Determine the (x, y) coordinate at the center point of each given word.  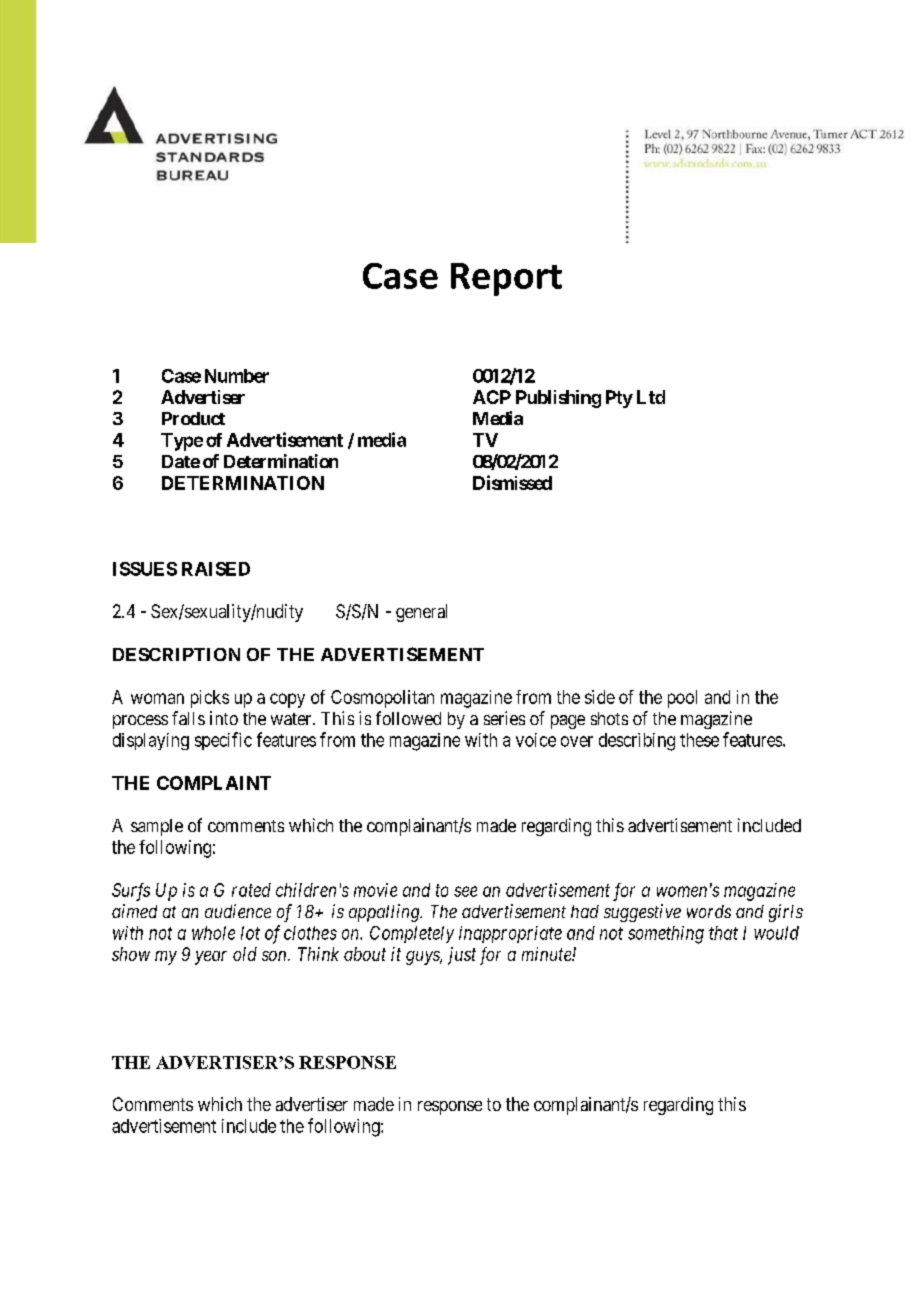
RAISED (216, 569)
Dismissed (512, 482)
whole (213, 933)
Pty (619, 399)
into (224, 718)
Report (506, 279)
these (699, 740)
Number (237, 376)
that (723, 933)
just (462, 956)
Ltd (651, 397)
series (504, 718)
